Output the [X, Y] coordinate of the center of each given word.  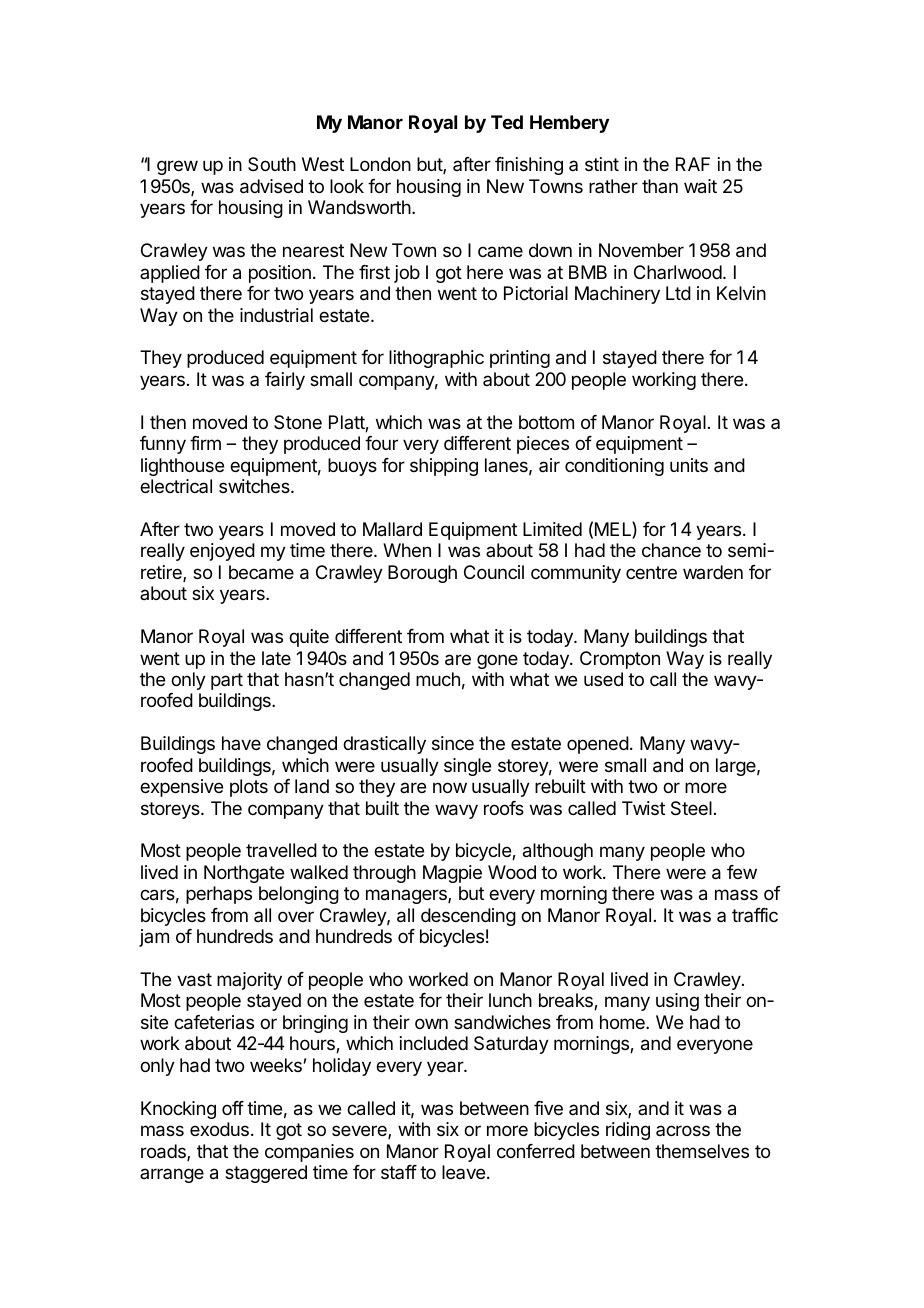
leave [463, 1172]
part [227, 681]
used [603, 679]
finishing [529, 166]
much [438, 679]
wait [700, 186]
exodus [219, 1129]
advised [271, 186]
